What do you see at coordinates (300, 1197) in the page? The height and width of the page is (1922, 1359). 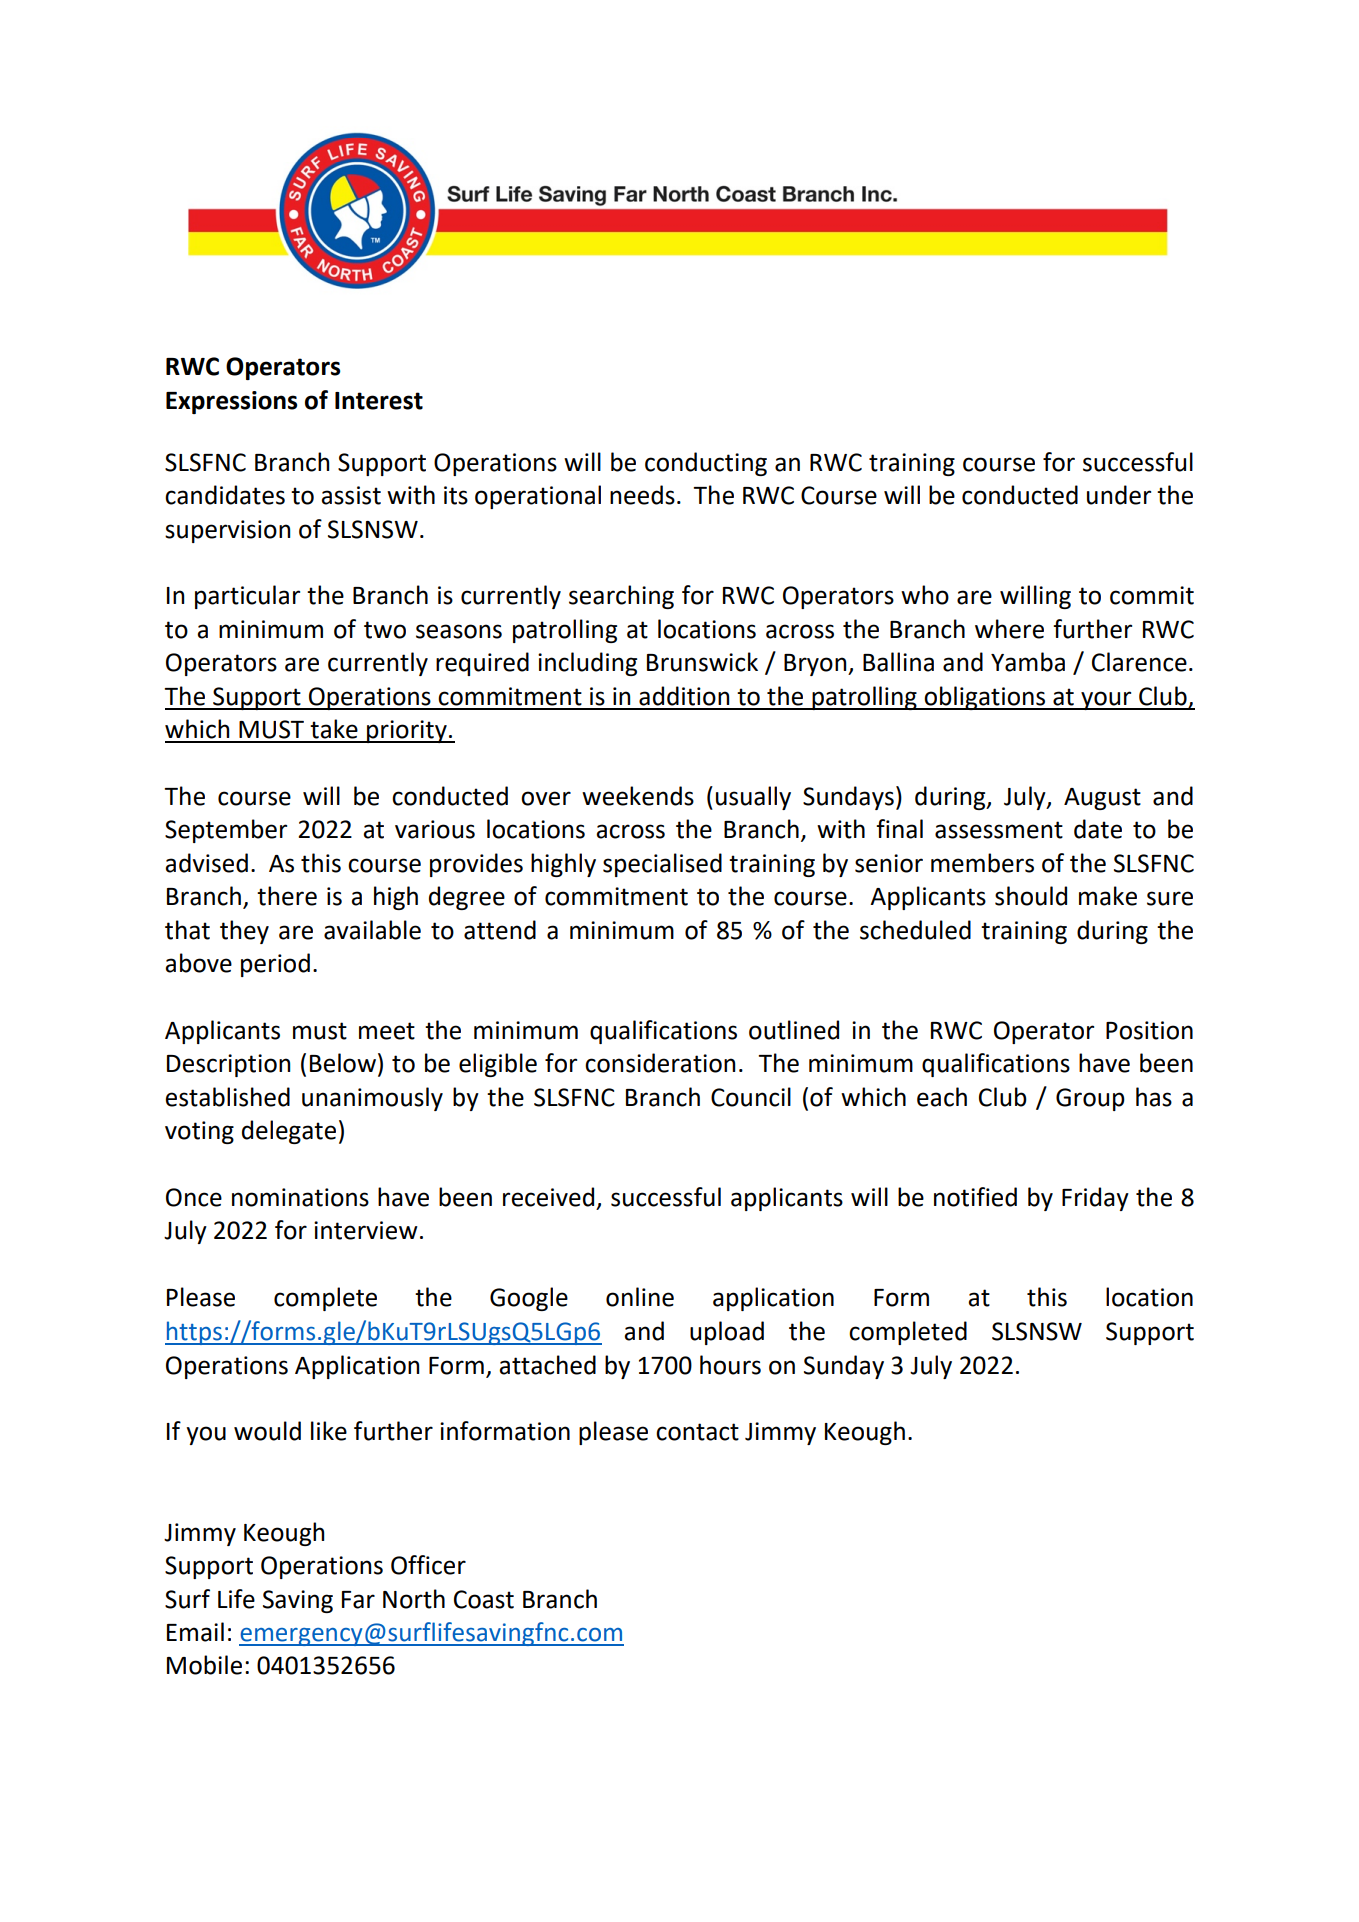 I see `nominations` at bounding box center [300, 1197].
